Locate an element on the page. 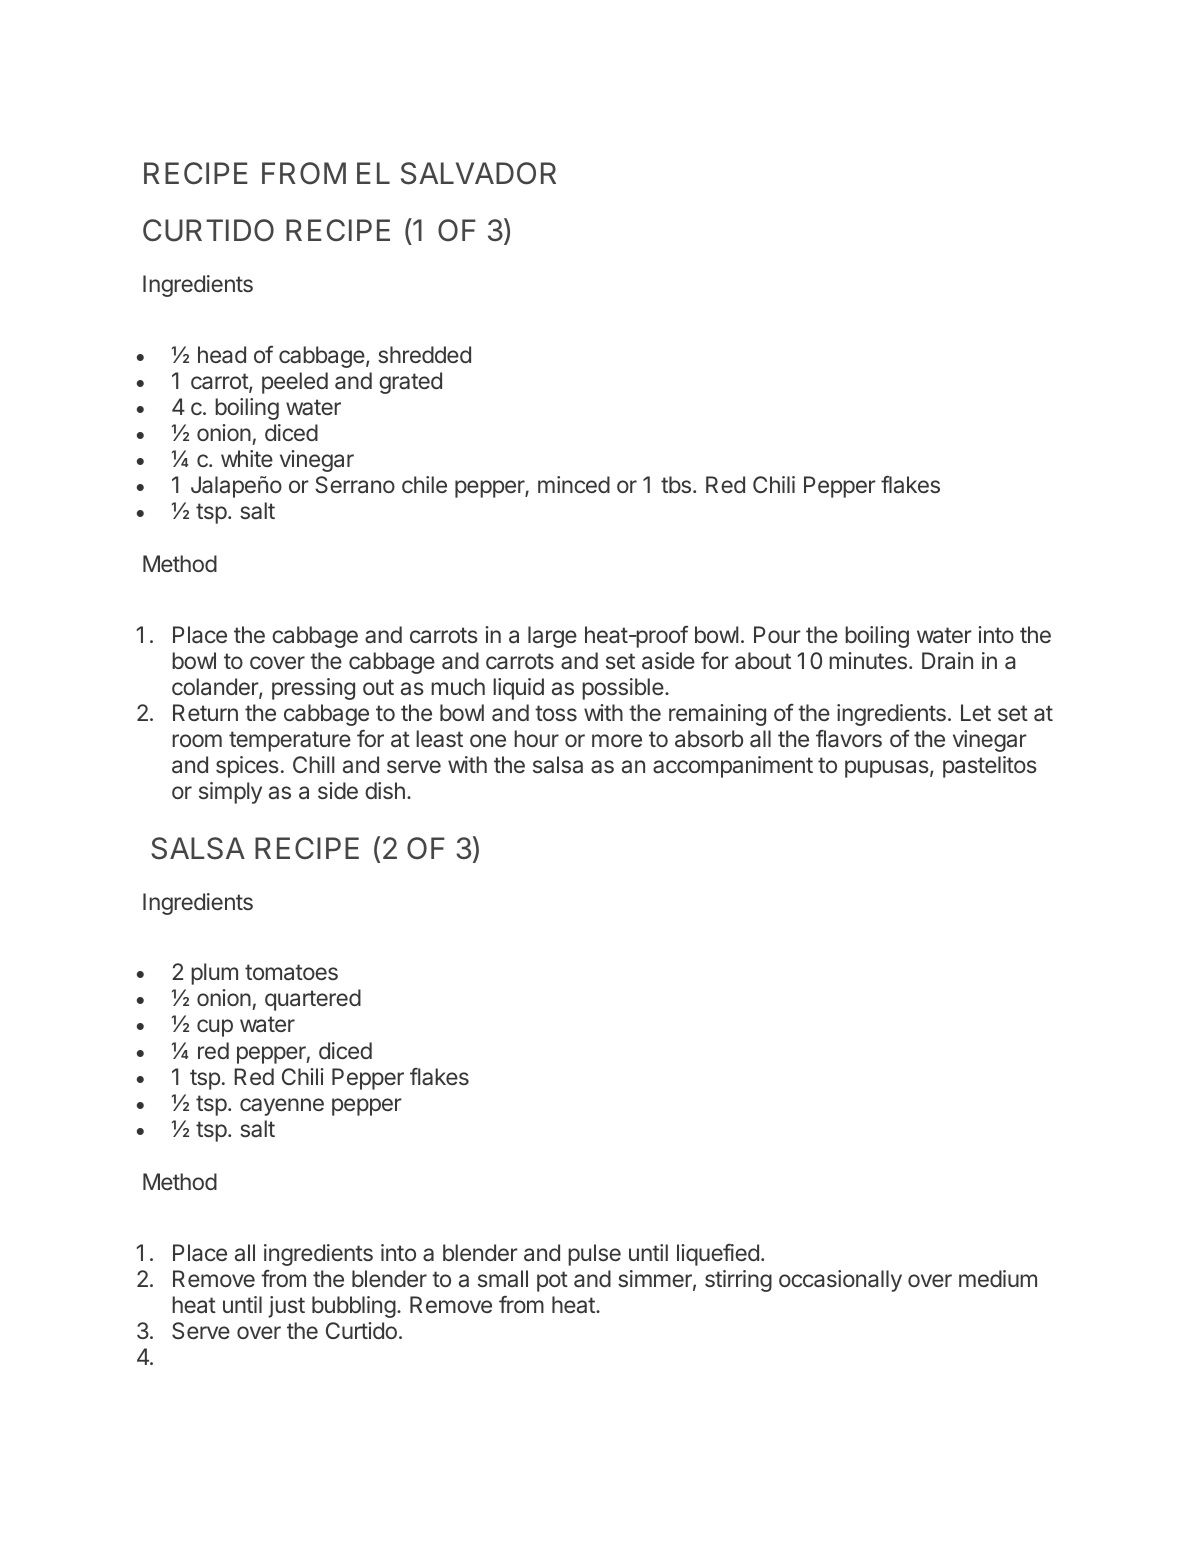 This image has height=1559, width=1204. flavors is located at coordinates (849, 739).
